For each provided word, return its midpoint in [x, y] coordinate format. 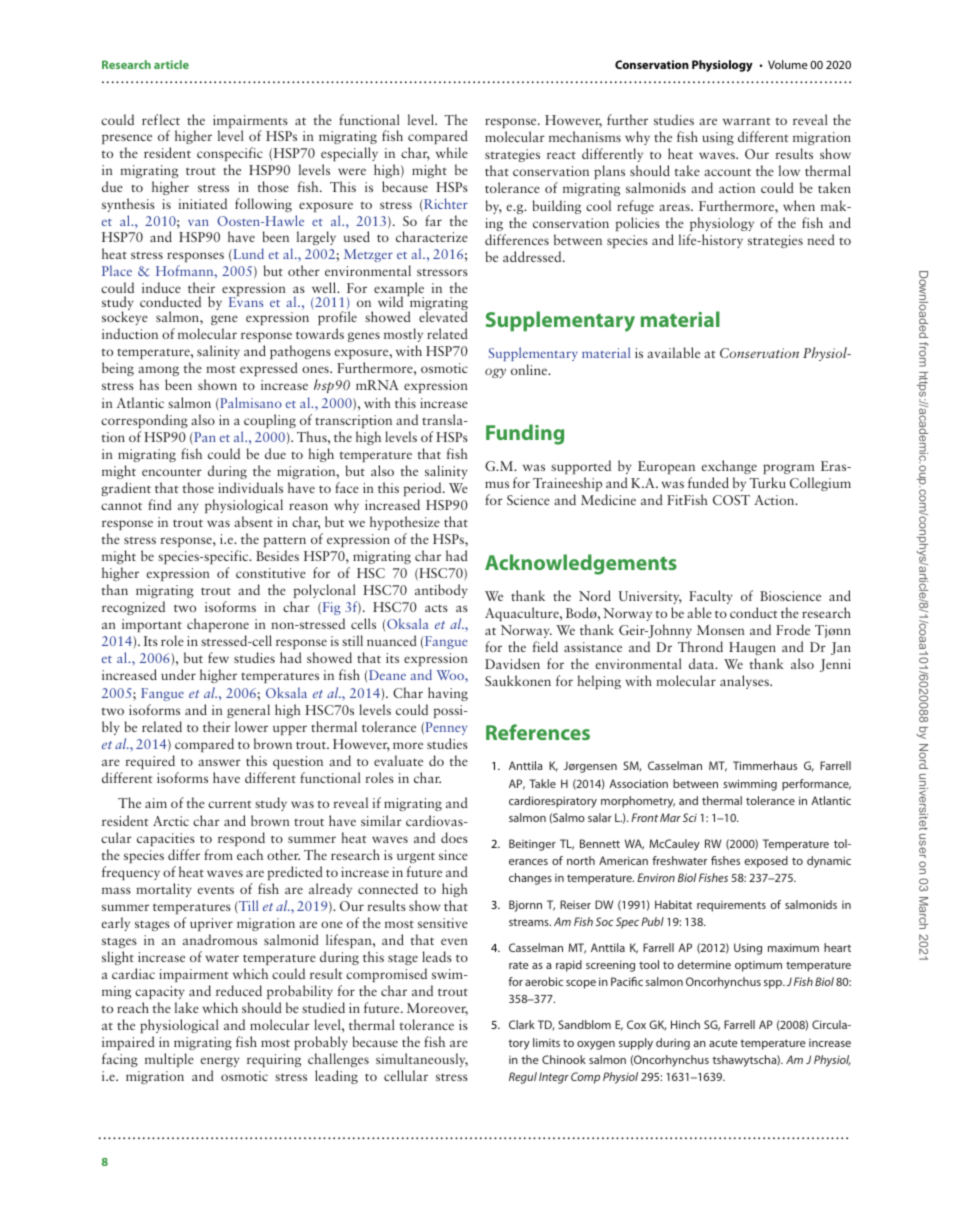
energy [220, 1064]
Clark [522, 1024]
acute [723, 1043]
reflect [161, 119]
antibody [441, 591]
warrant [747, 121]
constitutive [271, 573]
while [452, 152]
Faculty [711, 597]
